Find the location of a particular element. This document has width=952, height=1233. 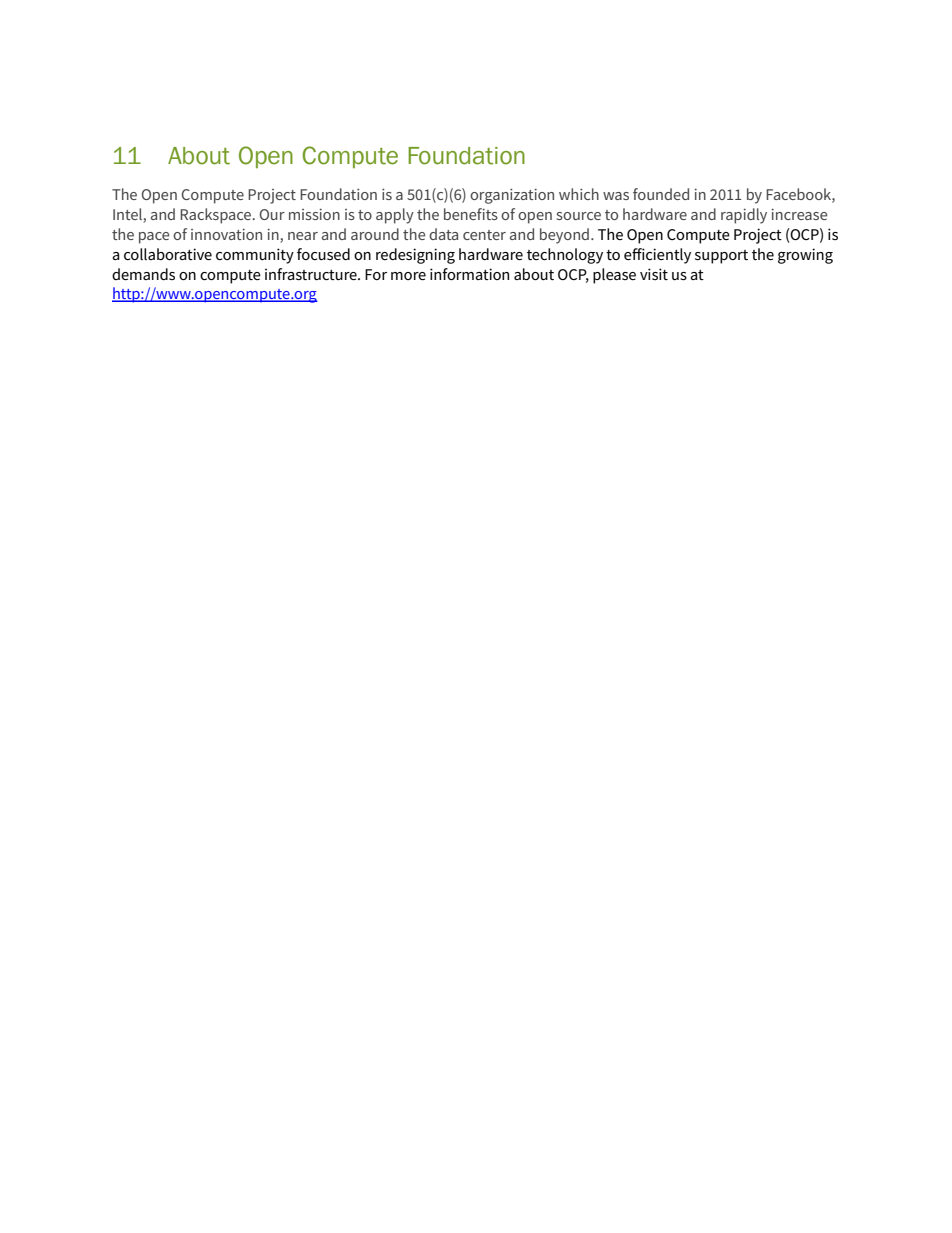

visit is located at coordinates (654, 274).
